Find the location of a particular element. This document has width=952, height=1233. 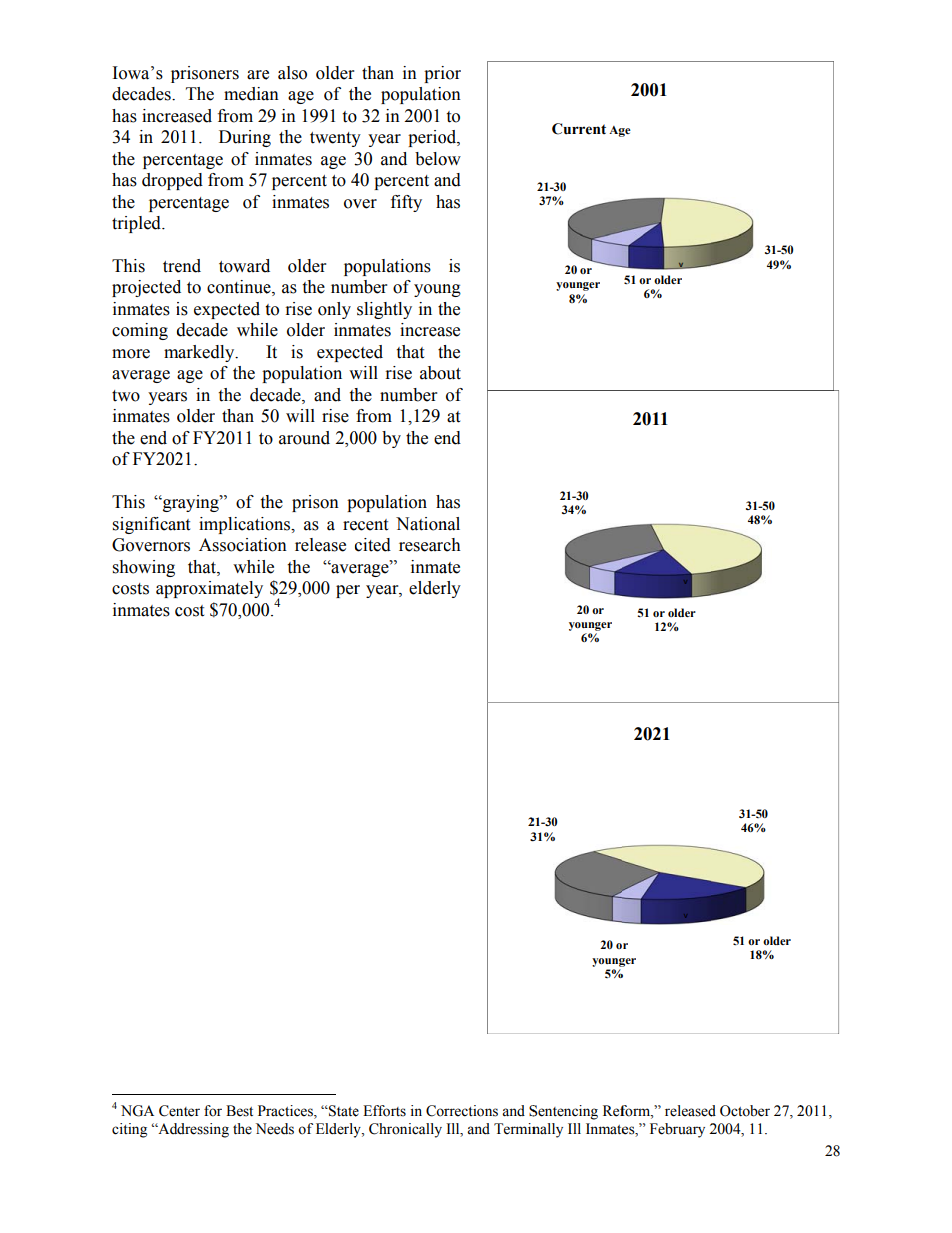

Chronically is located at coordinates (405, 1130).
